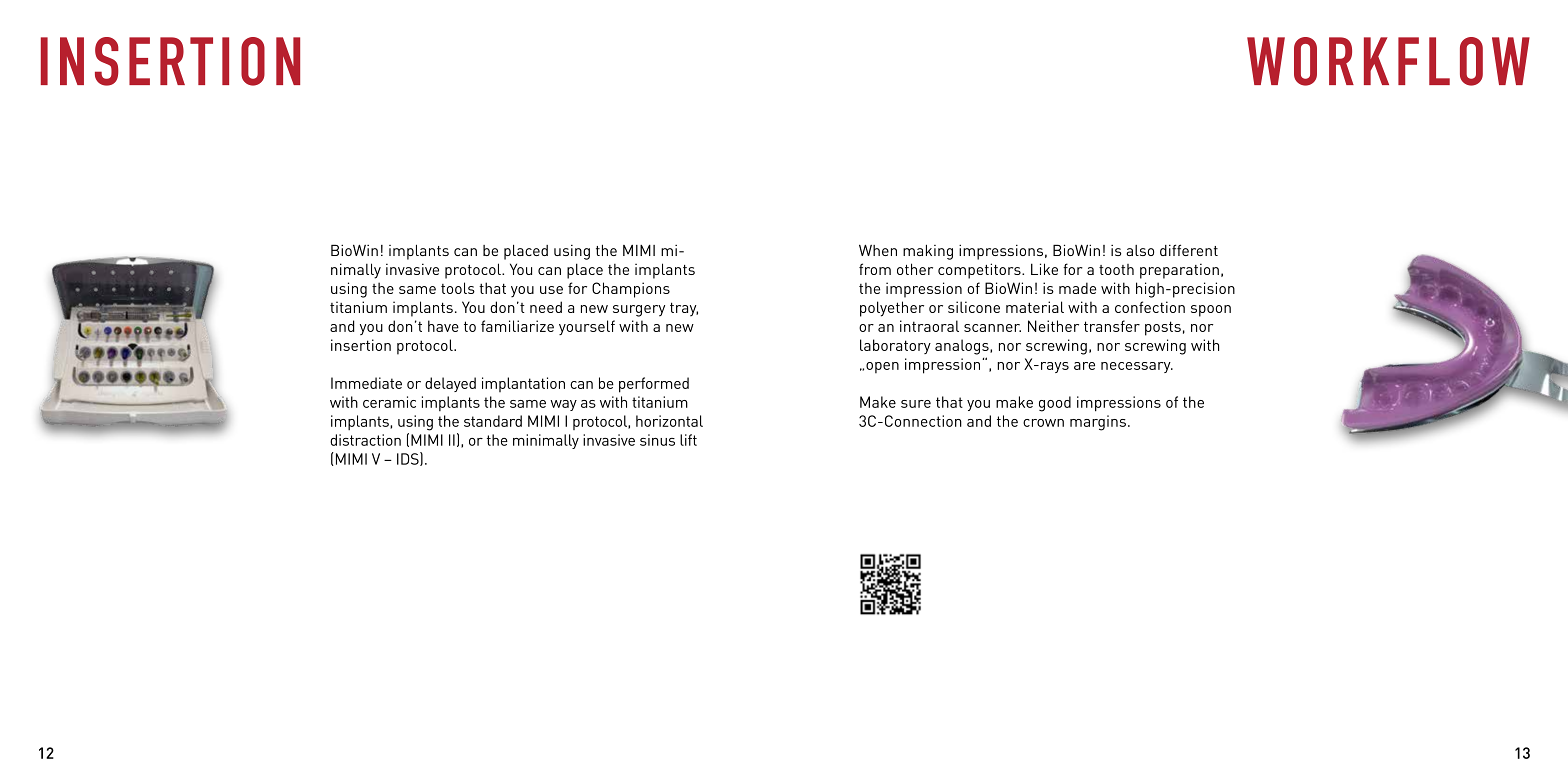 This page has height=784, width=1568. Describe the element at coordinates (409, 459) in the page. I see `IDS` at that location.
